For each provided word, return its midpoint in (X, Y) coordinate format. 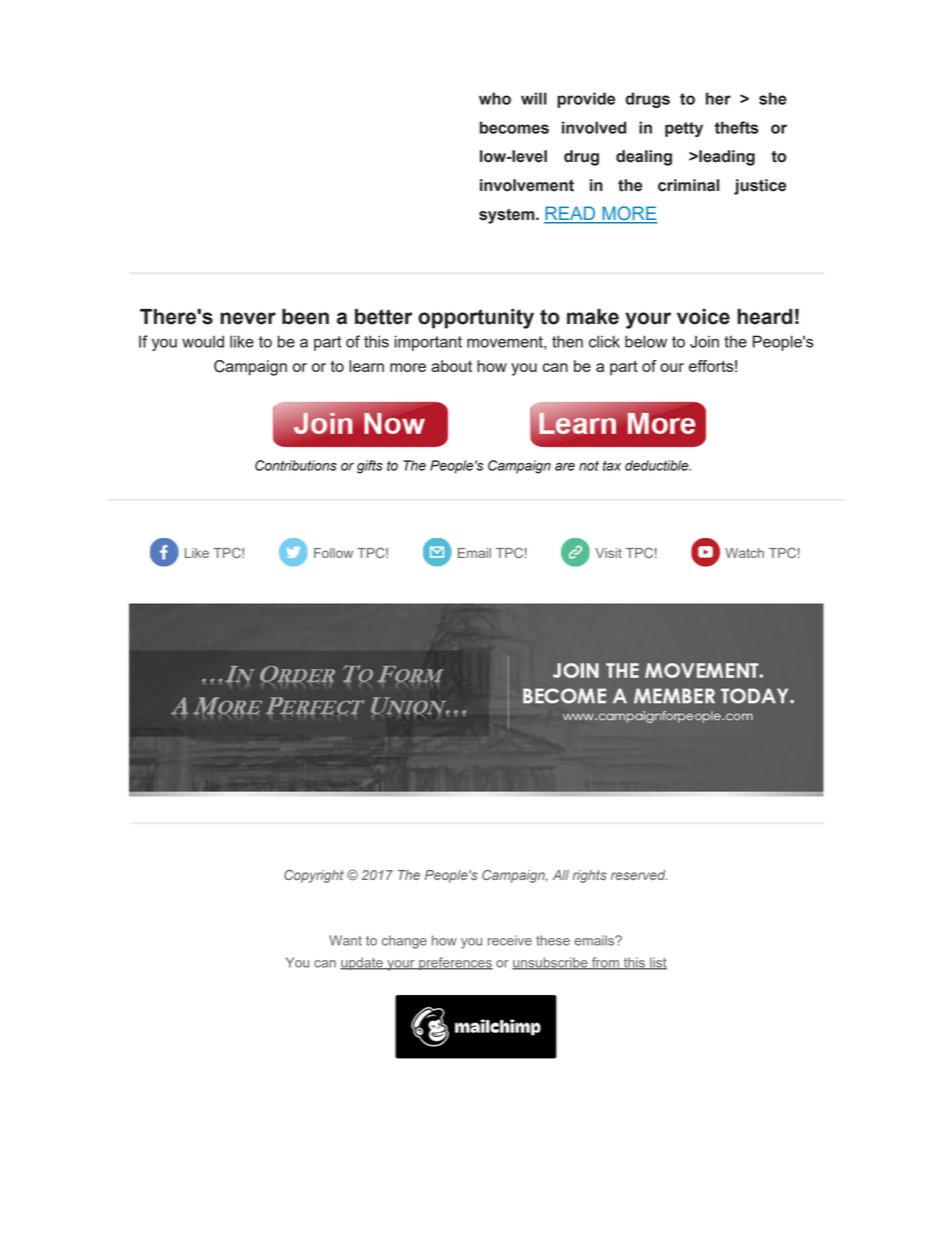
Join (704, 341)
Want (345, 940)
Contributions (296, 465)
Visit (608, 553)
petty (684, 129)
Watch (744, 553)
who (495, 98)
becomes (514, 127)
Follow (333, 553)
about (451, 366)
